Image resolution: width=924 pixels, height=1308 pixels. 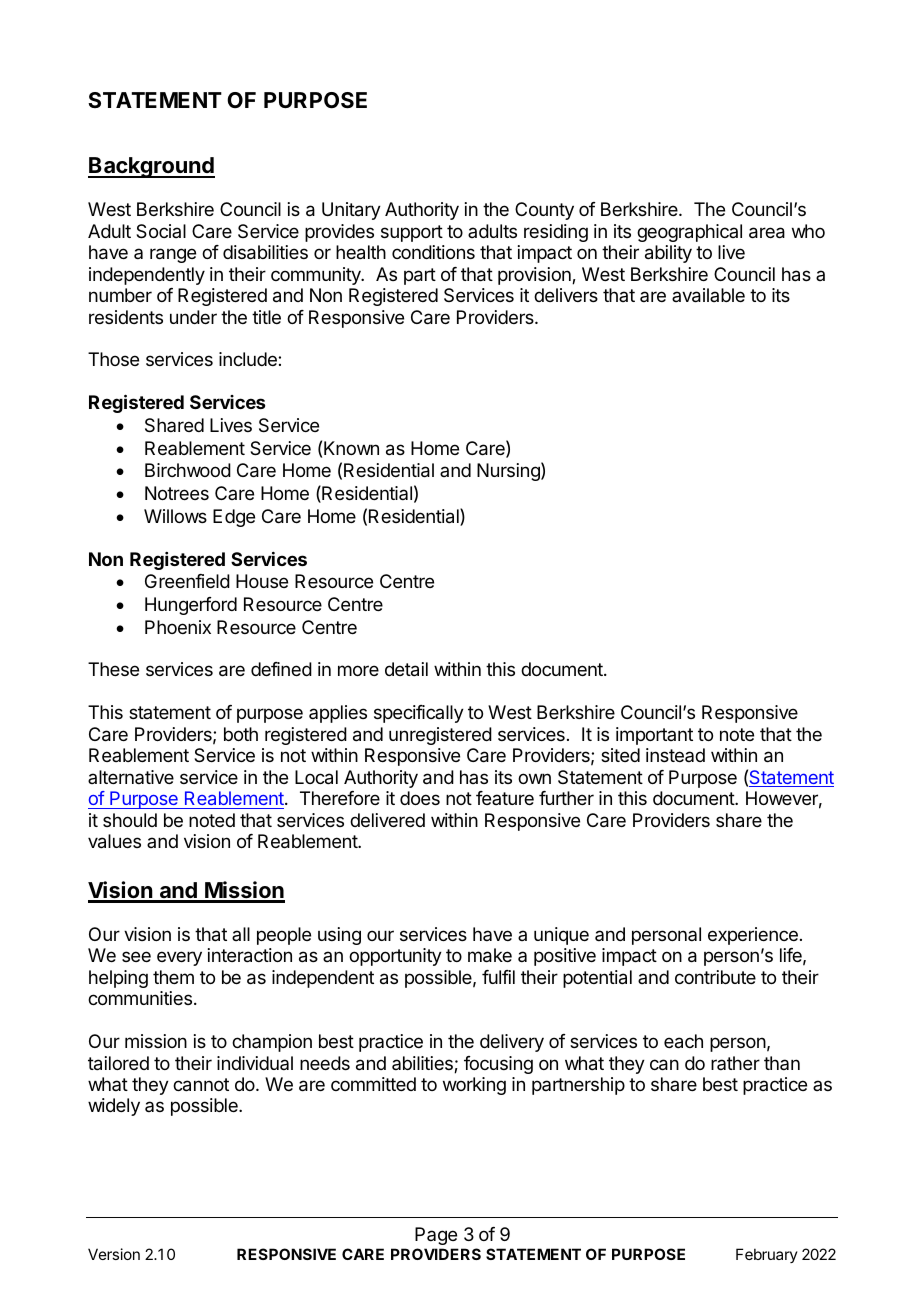 What do you see at coordinates (161, 231) in the screenshot?
I see `Social` at bounding box center [161, 231].
